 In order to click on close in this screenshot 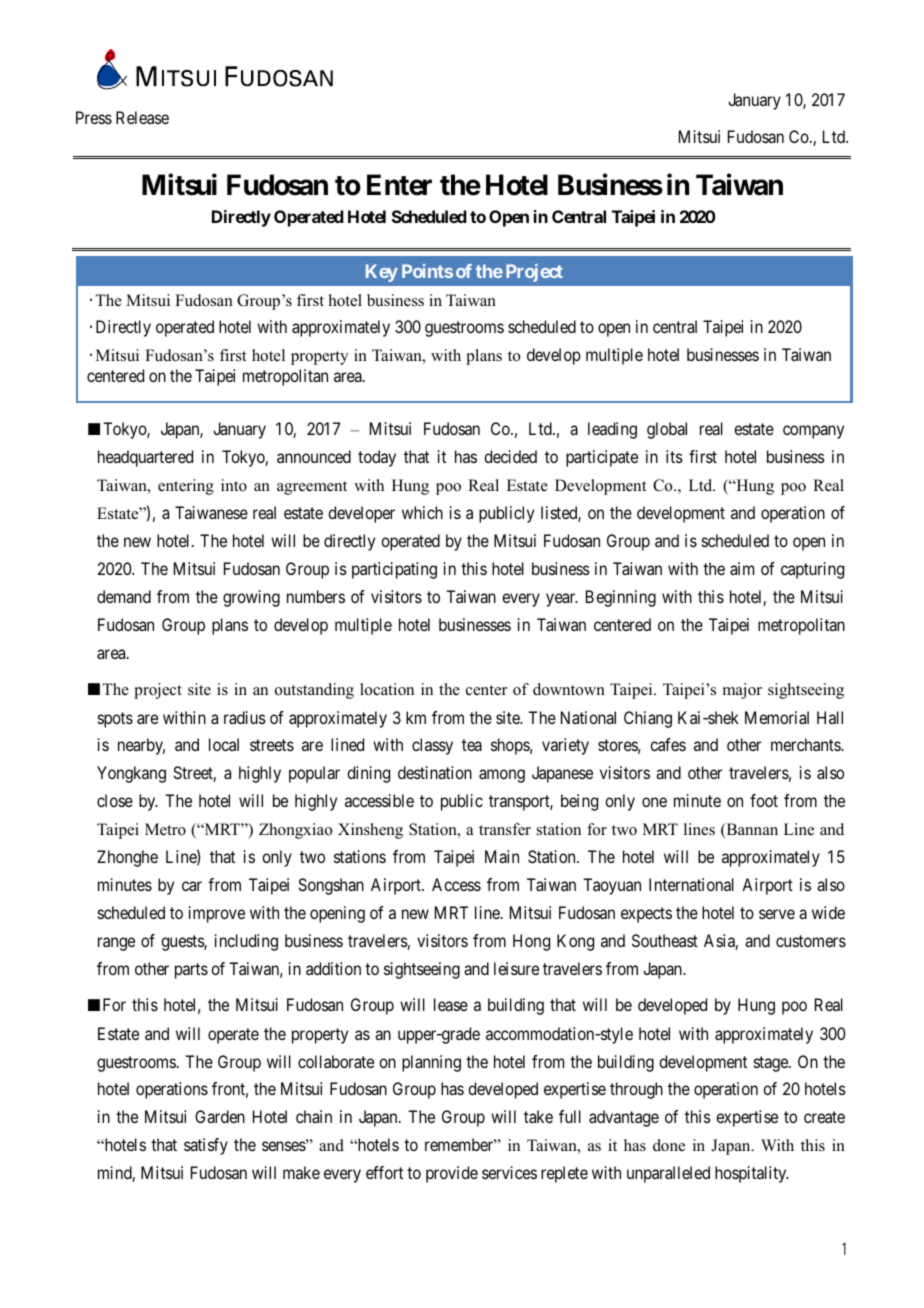, I will do `click(115, 800)`.
